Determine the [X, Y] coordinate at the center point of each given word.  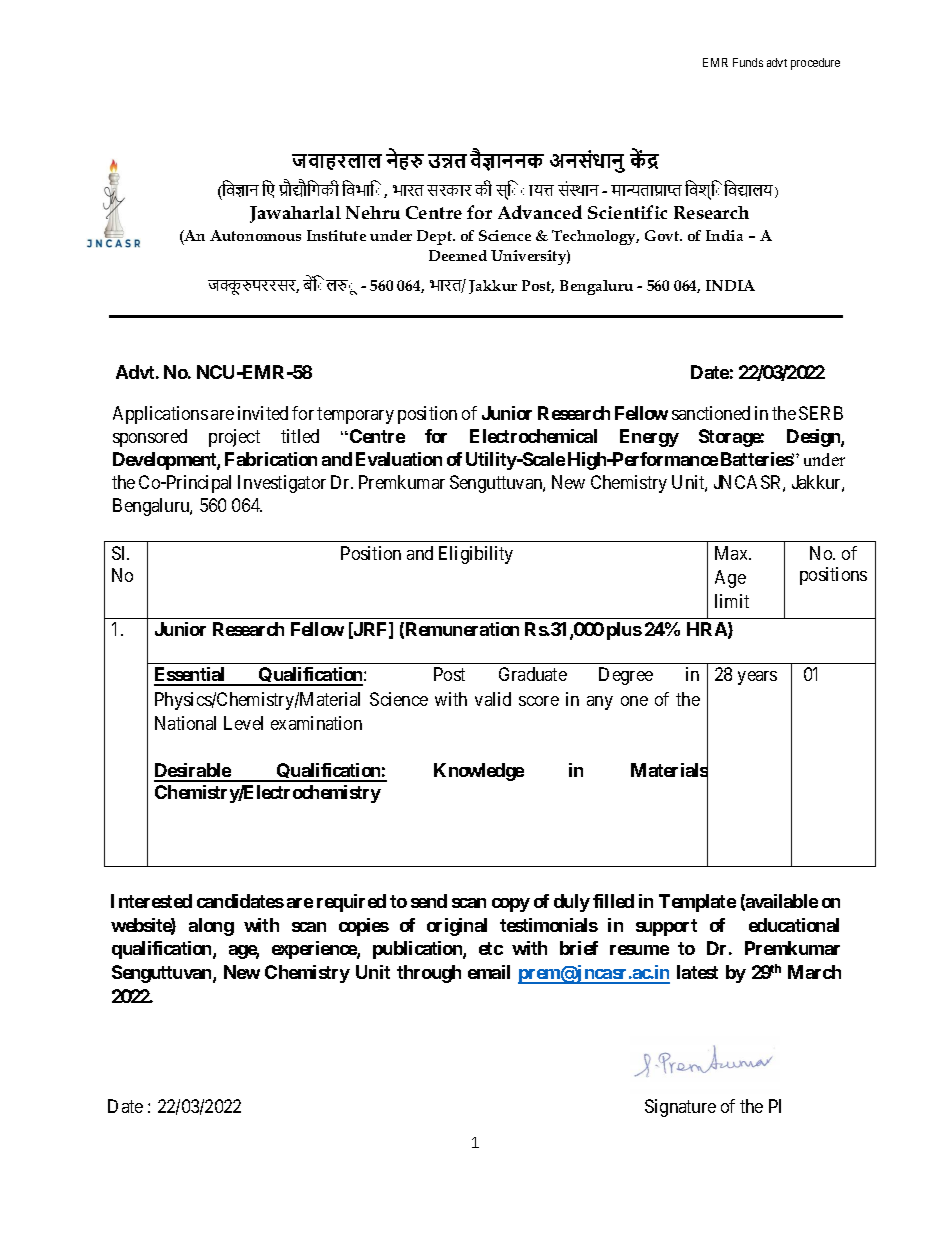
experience [315, 950]
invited [263, 413]
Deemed [458, 255]
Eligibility [476, 555]
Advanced [540, 212]
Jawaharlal [295, 214]
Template [697, 903]
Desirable [193, 772]
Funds [748, 62]
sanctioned [711, 413]
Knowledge [479, 772]
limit [732, 601]
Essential [191, 676]
